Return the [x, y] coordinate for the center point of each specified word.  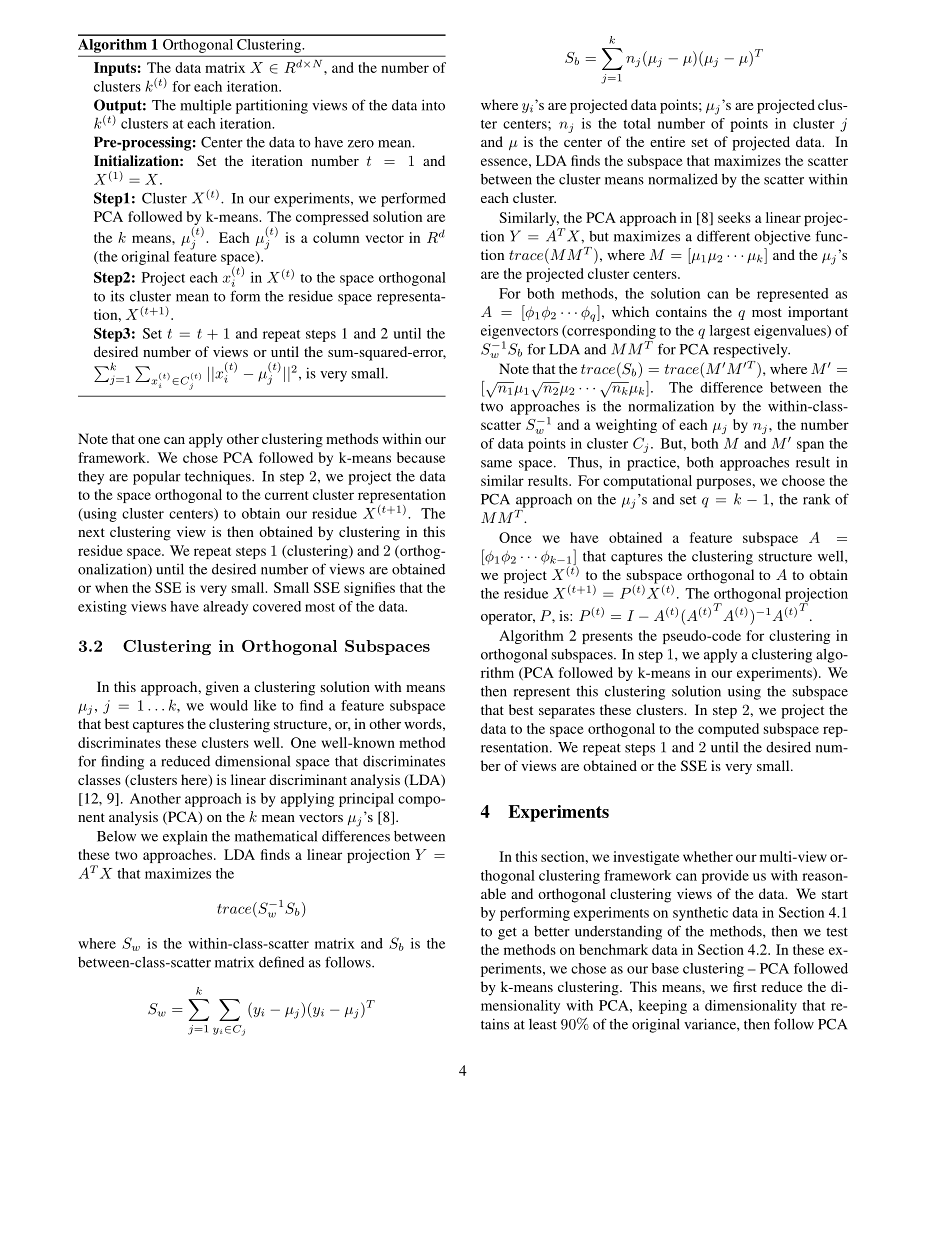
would [229, 705]
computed [728, 730]
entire [667, 141]
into [433, 105]
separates [567, 712]
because [421, 457]
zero [361, 144]
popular [157, 477]
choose [803, 480]
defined [281, 962]
